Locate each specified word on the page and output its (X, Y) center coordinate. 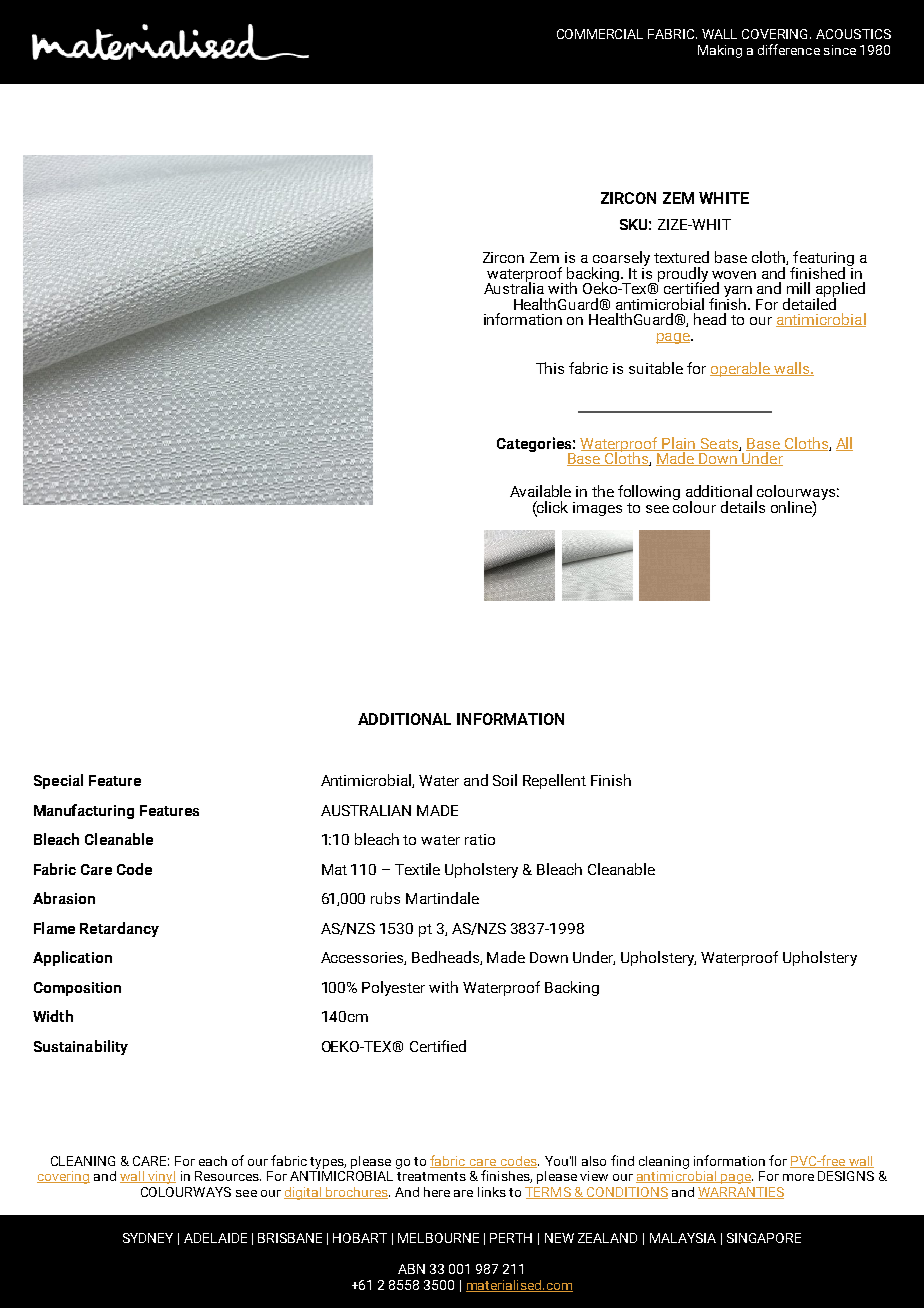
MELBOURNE (438, 1238)
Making (720, 51)
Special (58, 781)
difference (789, 49)
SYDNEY (148, 1238)
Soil (505, 780)
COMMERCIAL (600, 34)
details (743, 507)
